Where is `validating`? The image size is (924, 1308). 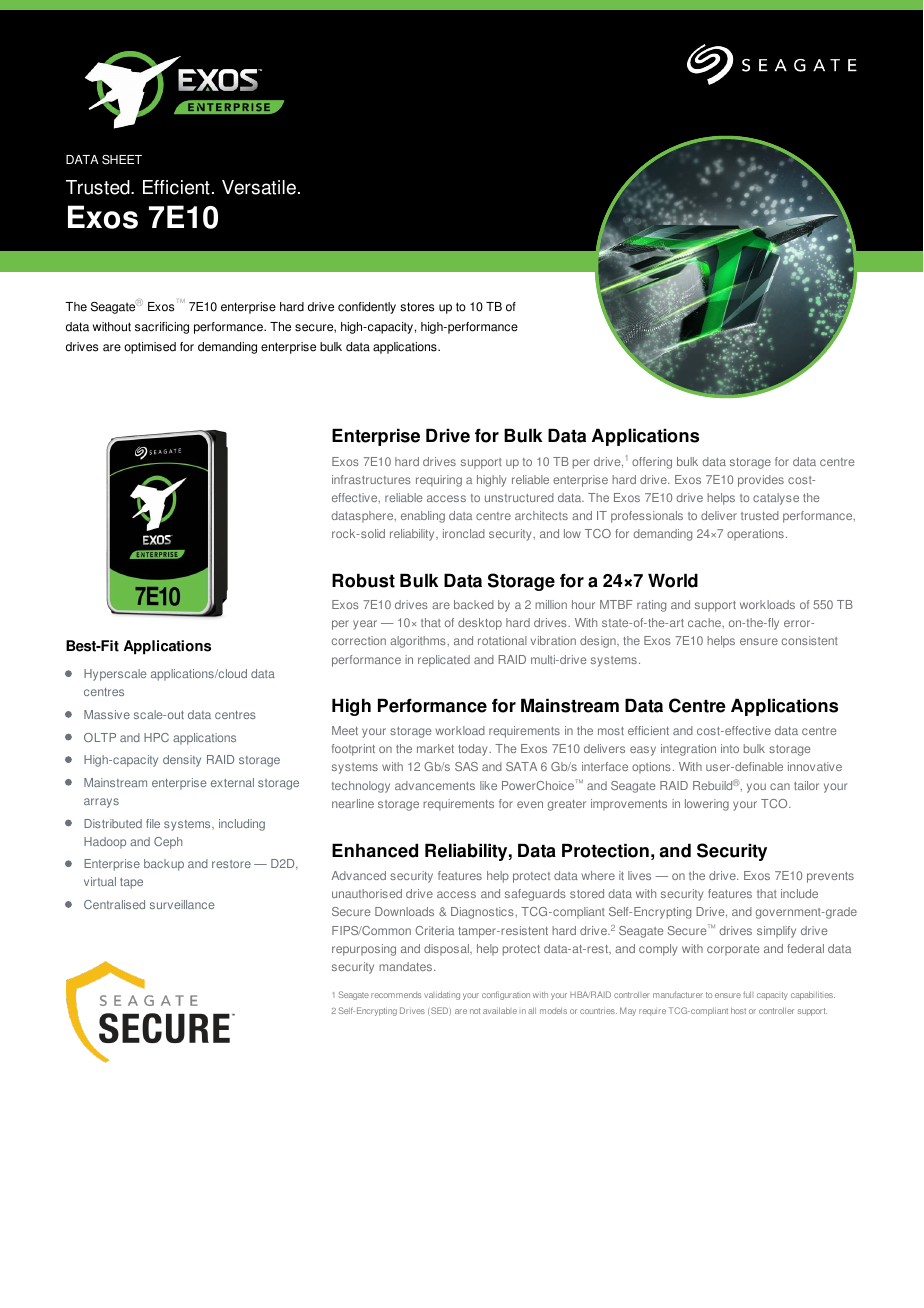
validating is located at coordinates (442, 995).
